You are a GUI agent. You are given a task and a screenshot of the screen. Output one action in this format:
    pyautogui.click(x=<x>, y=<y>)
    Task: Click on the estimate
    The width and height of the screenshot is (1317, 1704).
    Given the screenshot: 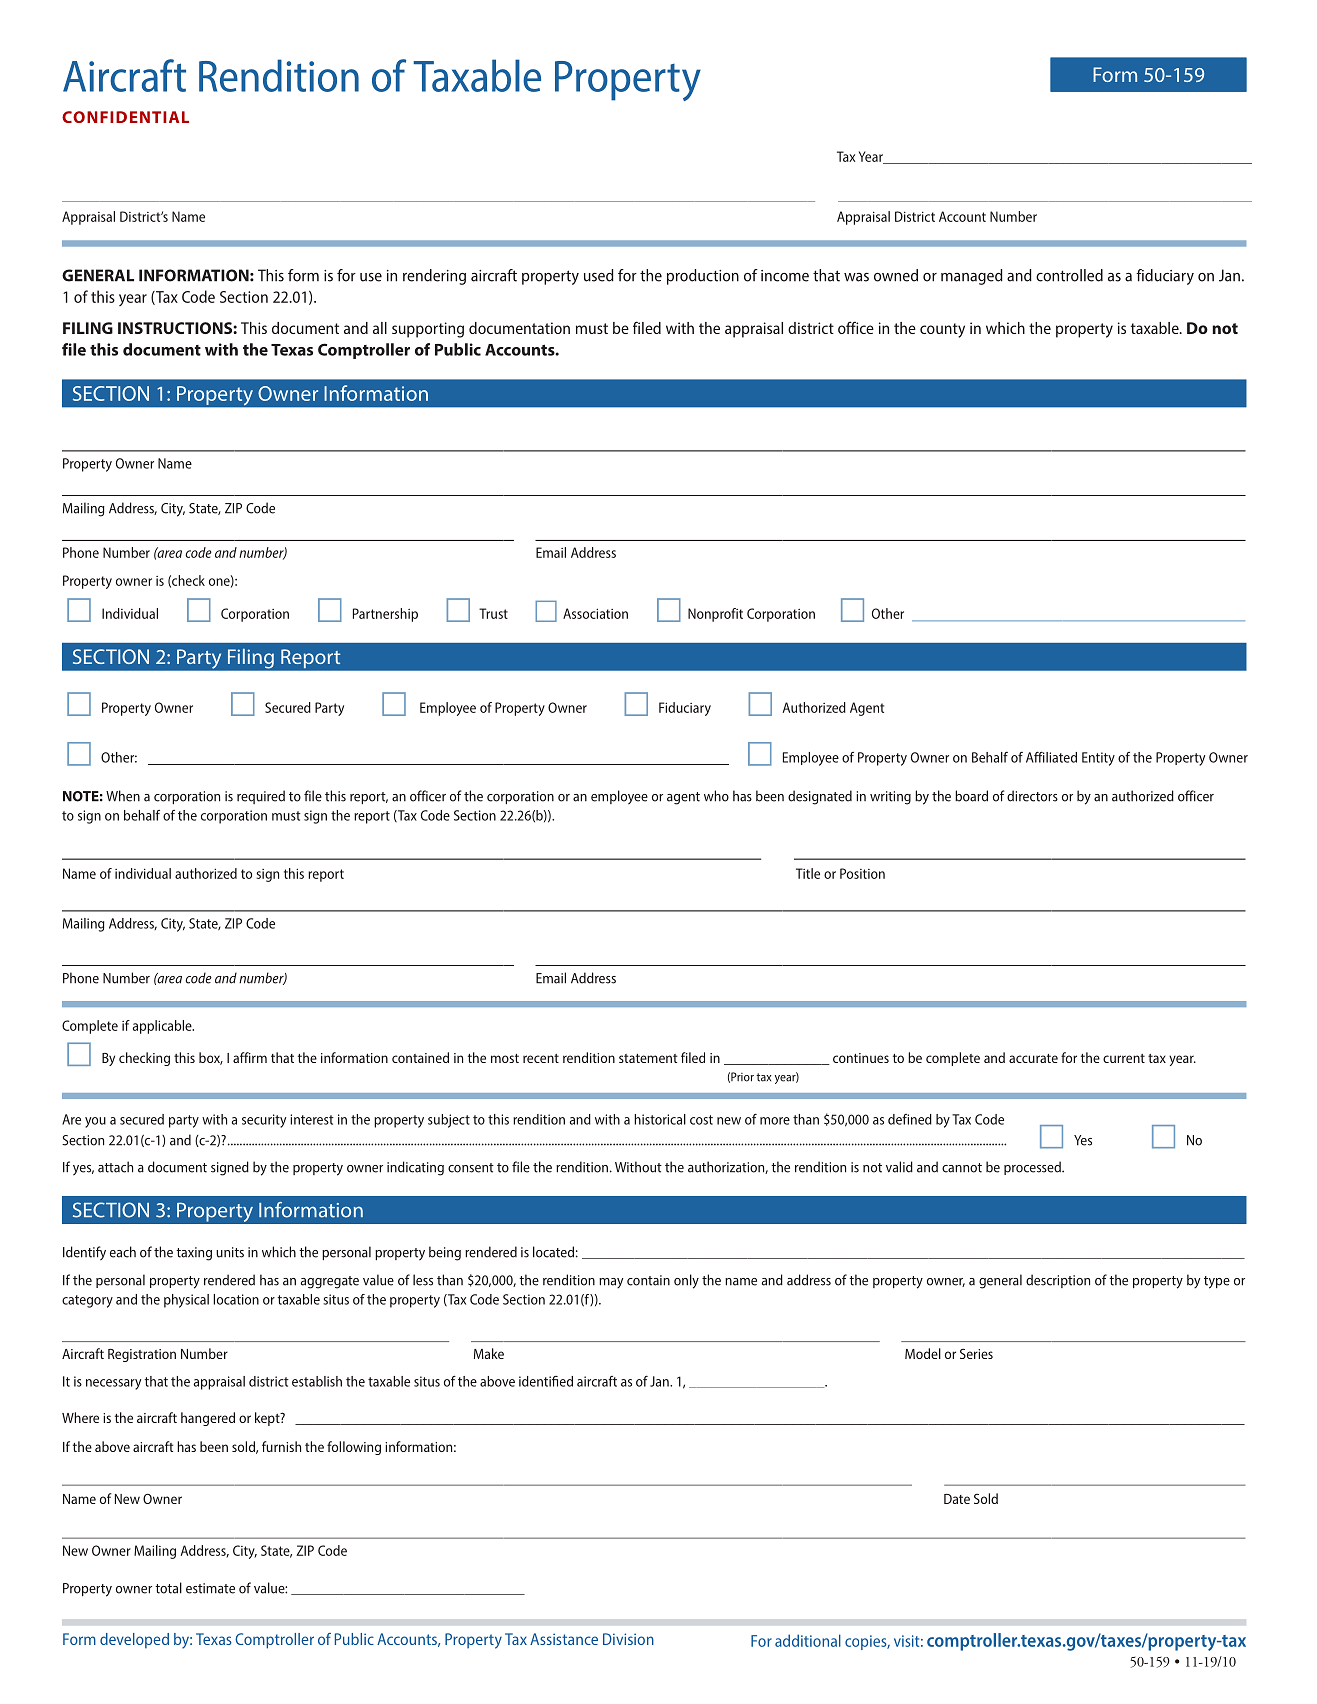 What is the action you would take?
    pyautogui.click(x=210, y=1588)
